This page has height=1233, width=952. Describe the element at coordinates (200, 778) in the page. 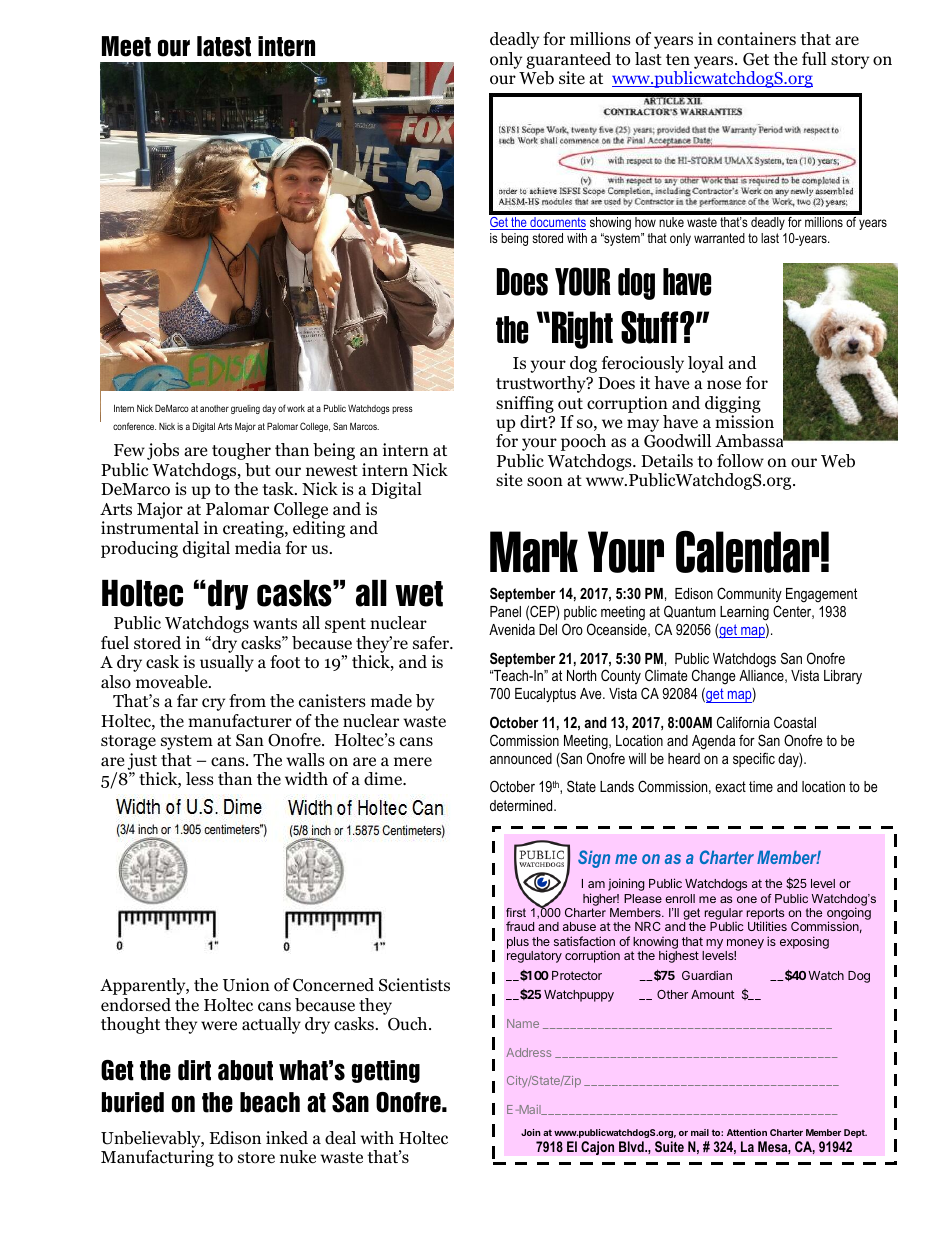

I see `less` at that location.
